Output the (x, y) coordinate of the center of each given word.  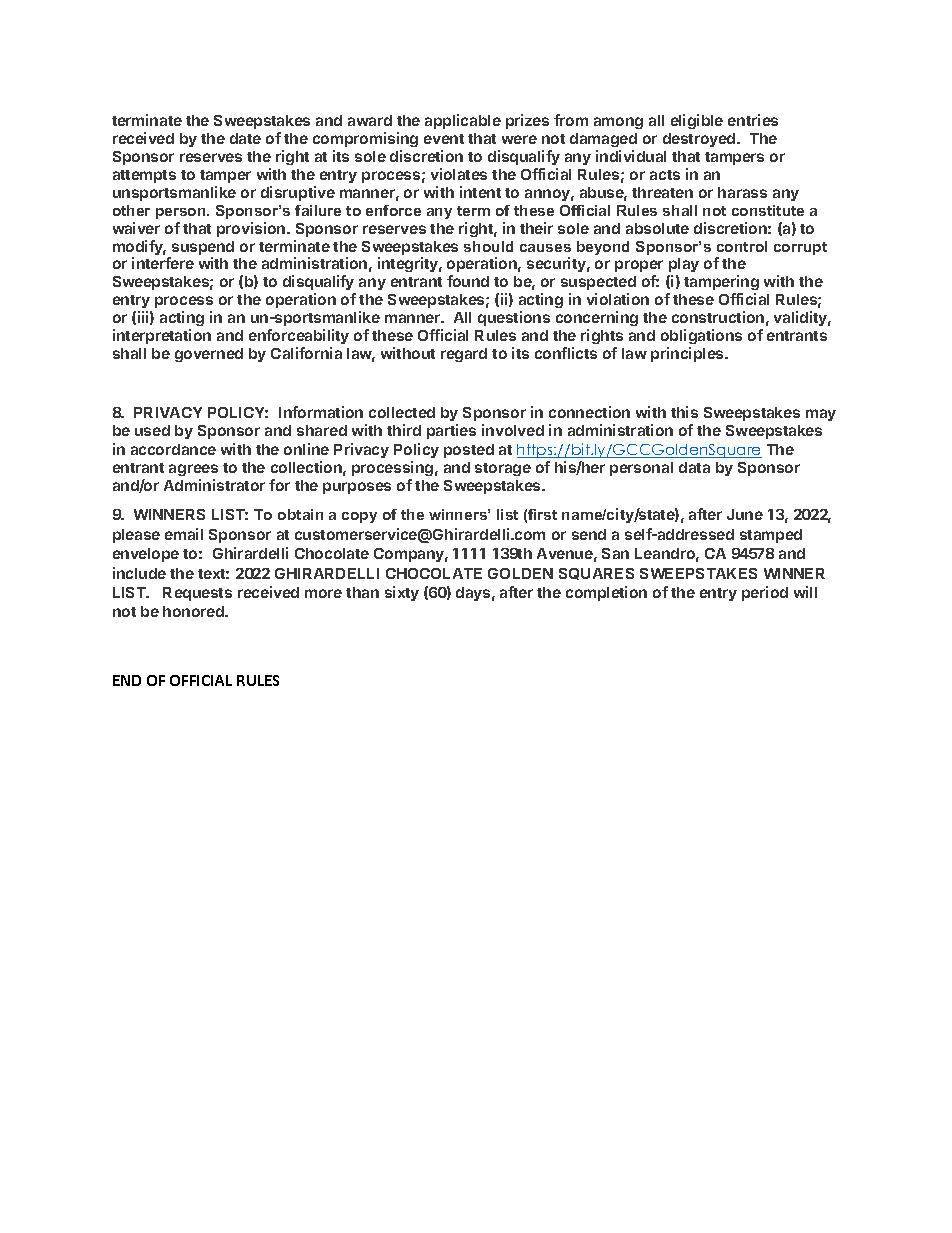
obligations (701, 336)
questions (514, 318)
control (742, 246)
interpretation (162, 336)
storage (503, 469)
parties (451, 431)
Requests (197, 594)
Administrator (214, 485)
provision (252, 229)
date (245, 138)
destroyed (700, 140)
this (684, 412)
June (745, 514)
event (444, 139)
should (488, 246)
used (152, 430)
